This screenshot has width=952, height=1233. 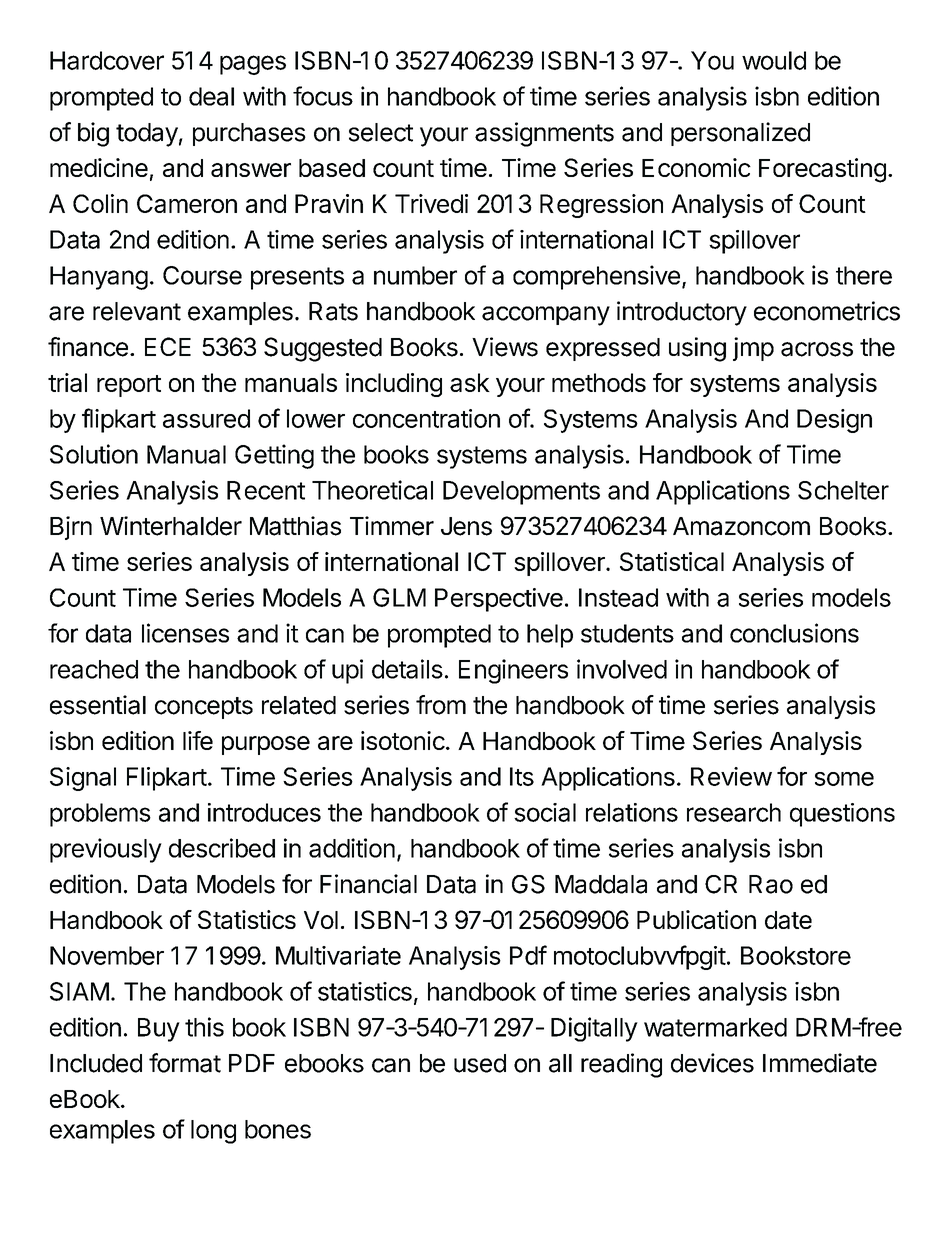 I want to click on conclusions, so click(x=794, y=633).
